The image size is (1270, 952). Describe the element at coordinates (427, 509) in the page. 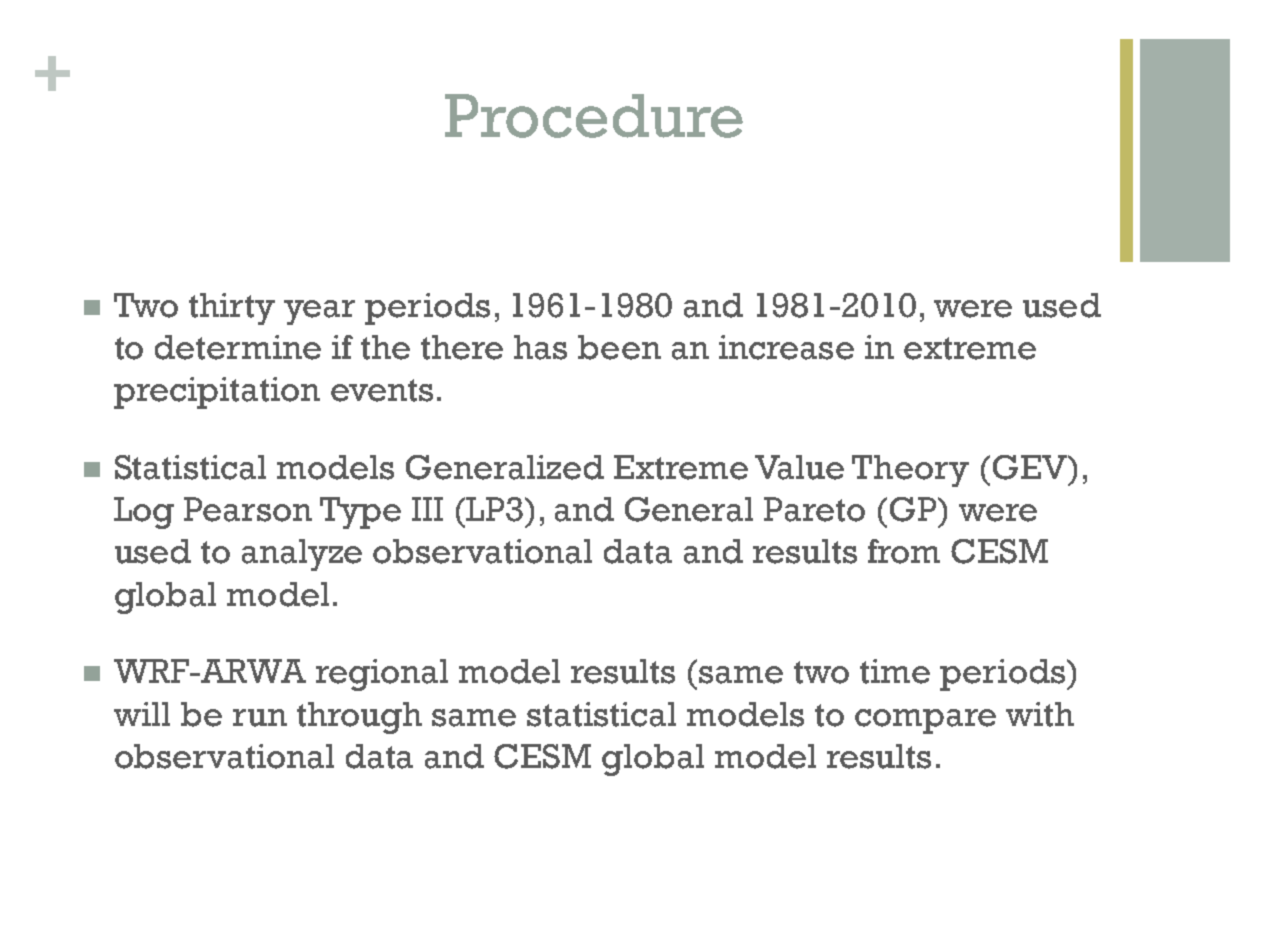

I see `III` at that location.
